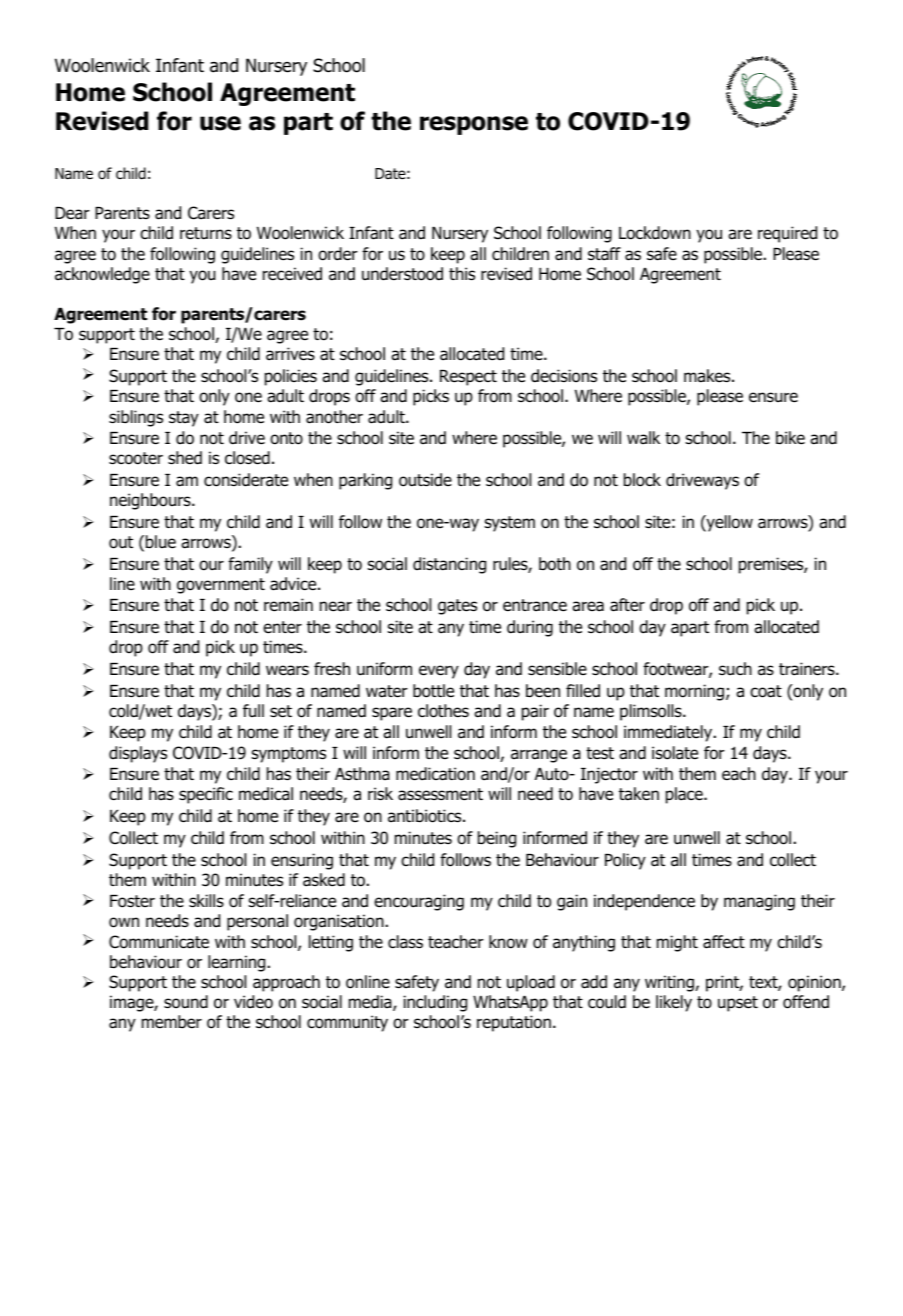 The image size is (903, 1316). Describe the element at coordinates (151, 501) in the screenshot. I see `neighbours` at that location.
